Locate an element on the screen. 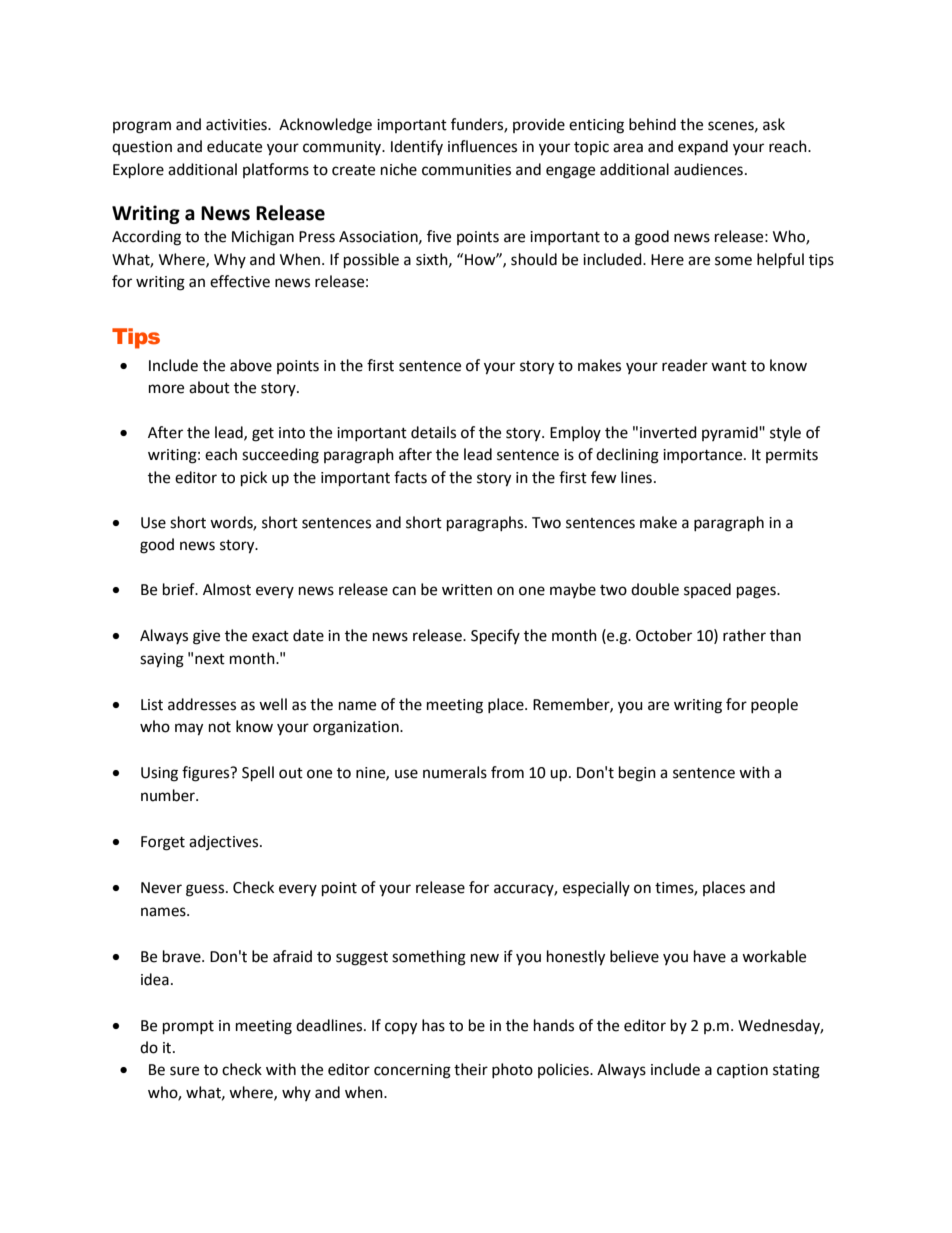  prompt is located at coordinates (188, 1028).
